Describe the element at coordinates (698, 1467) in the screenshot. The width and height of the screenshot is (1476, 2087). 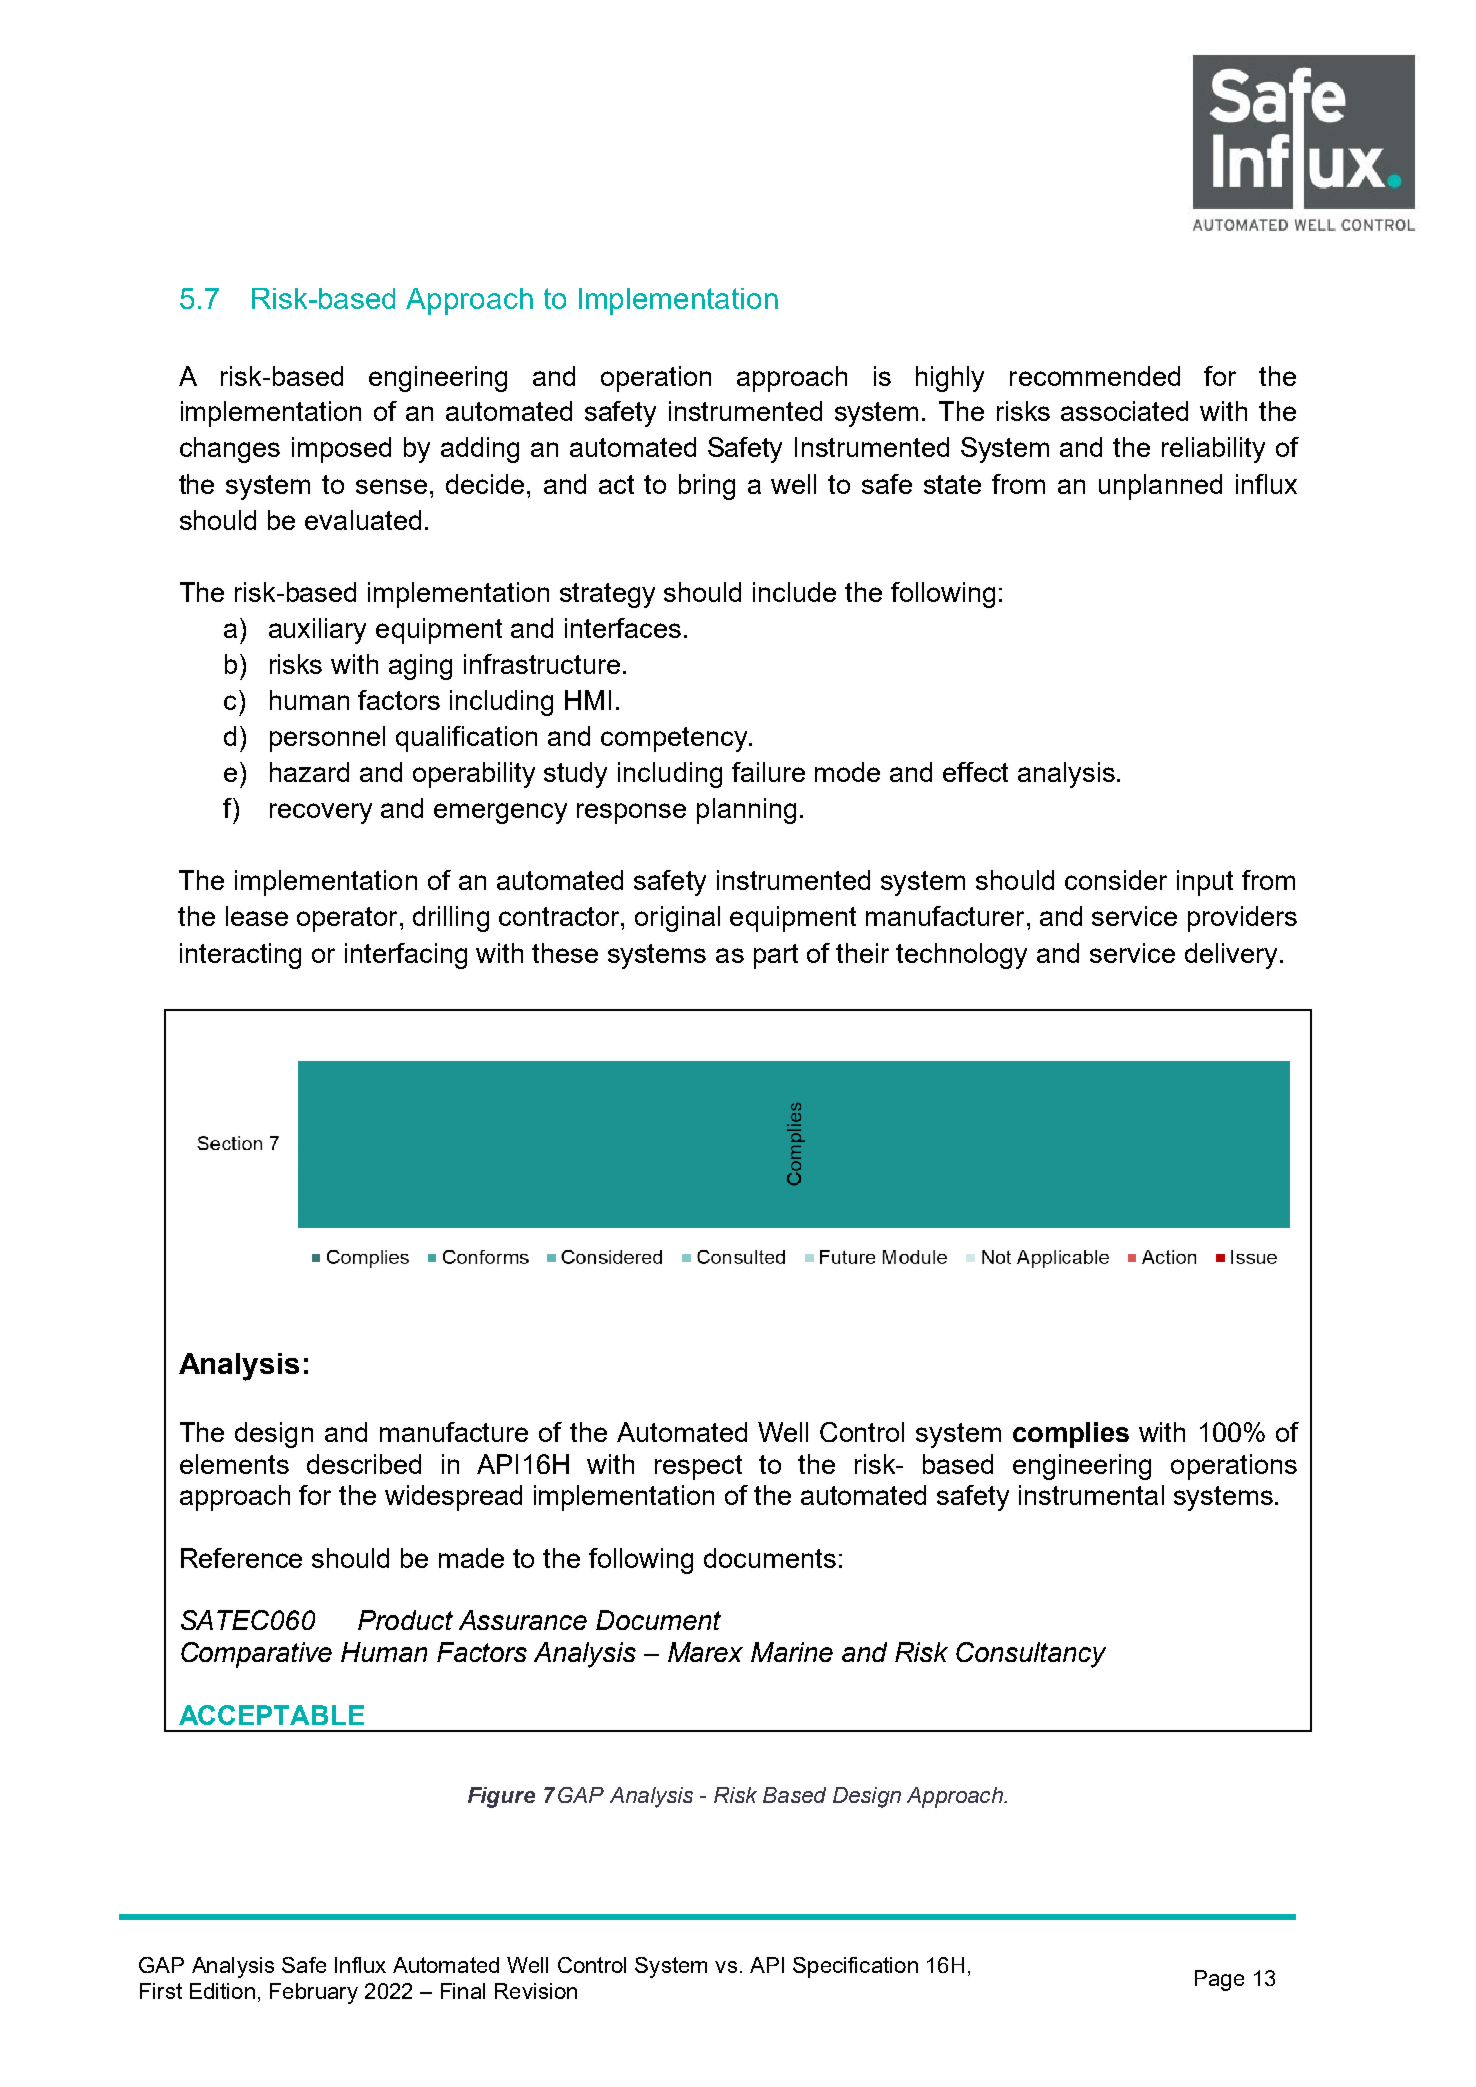
I see `respect` at that location.
